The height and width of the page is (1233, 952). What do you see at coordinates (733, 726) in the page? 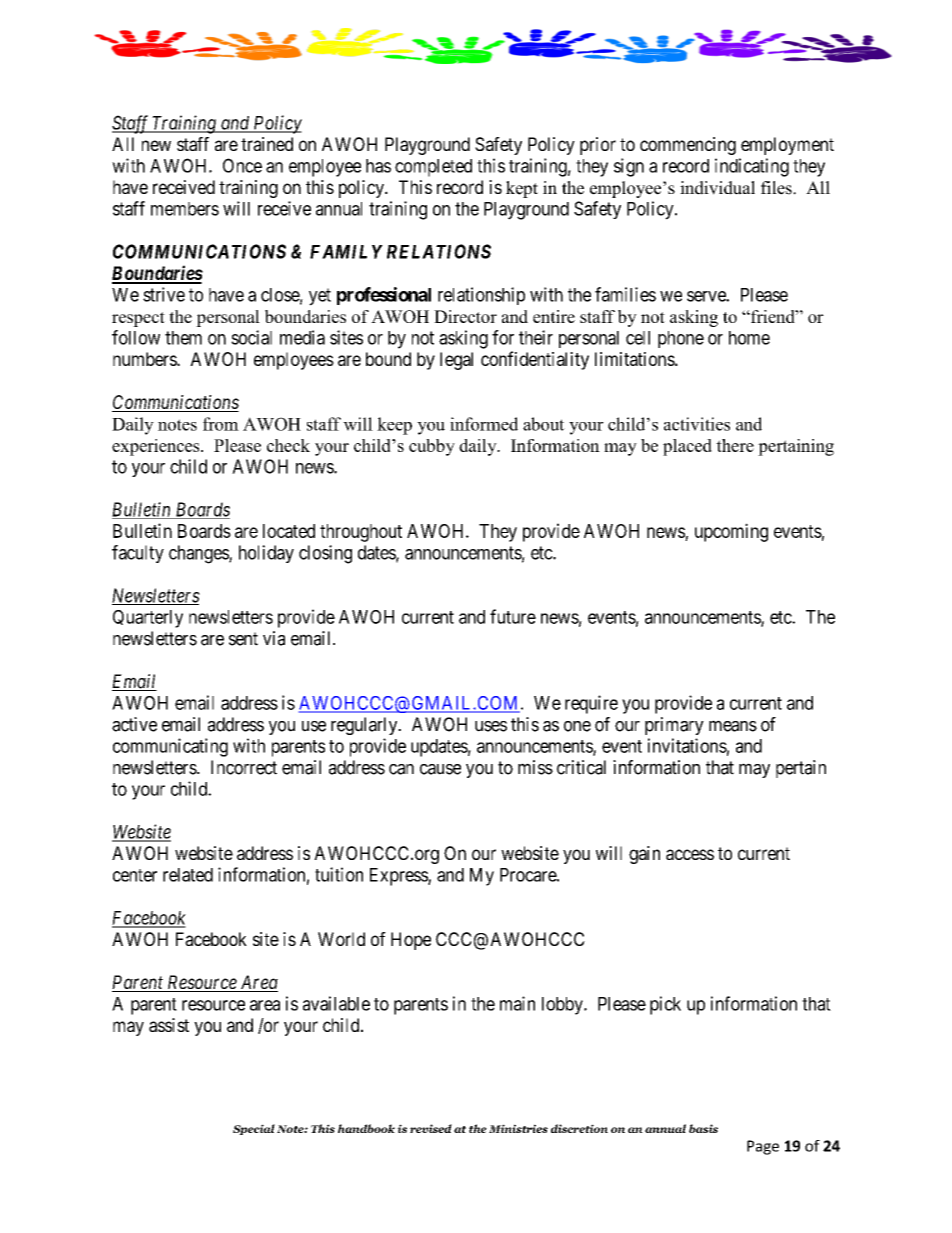
I see `means` at bounding box center [733, 726].
